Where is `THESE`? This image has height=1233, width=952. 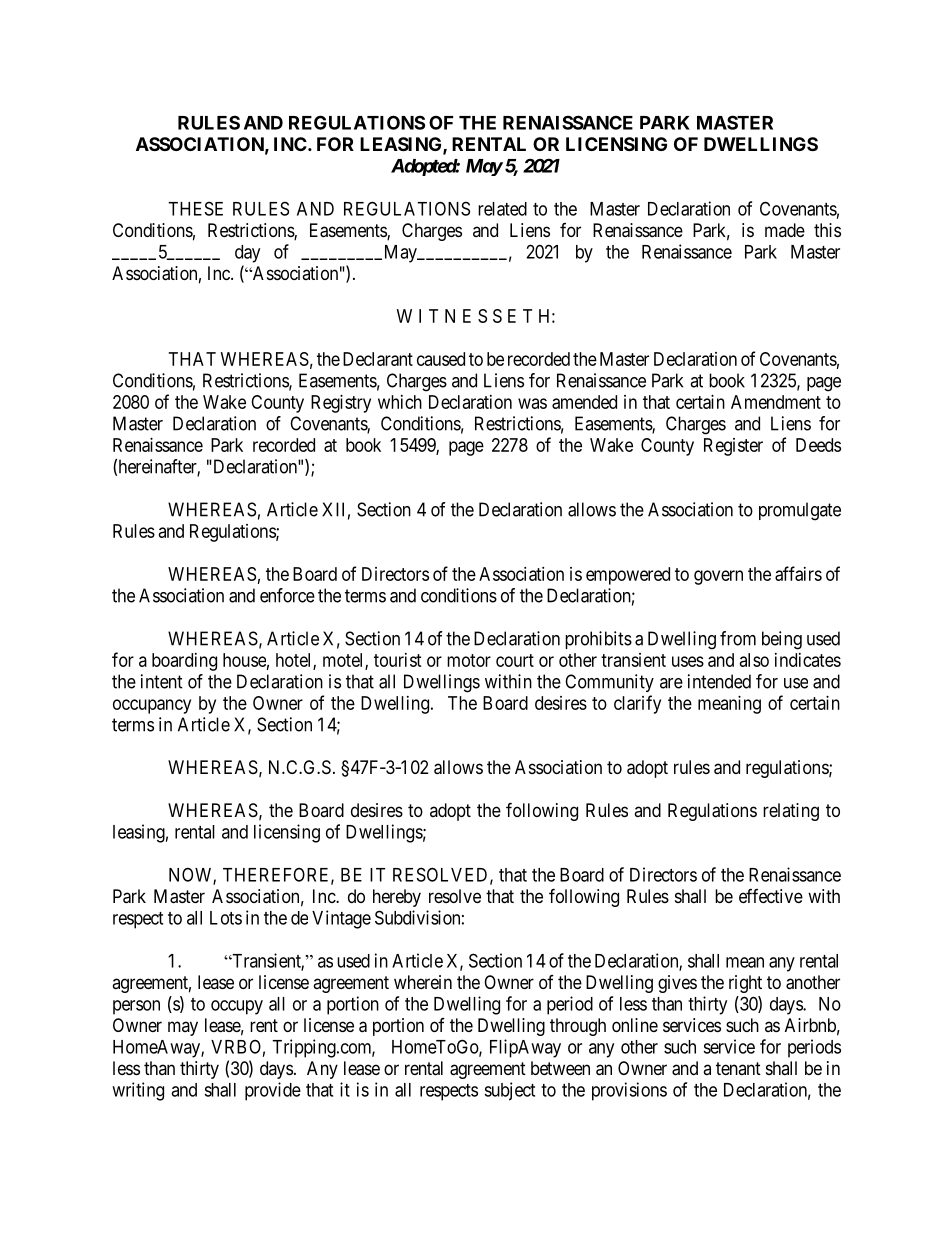
THESE is located at coordinates (195, 208).
